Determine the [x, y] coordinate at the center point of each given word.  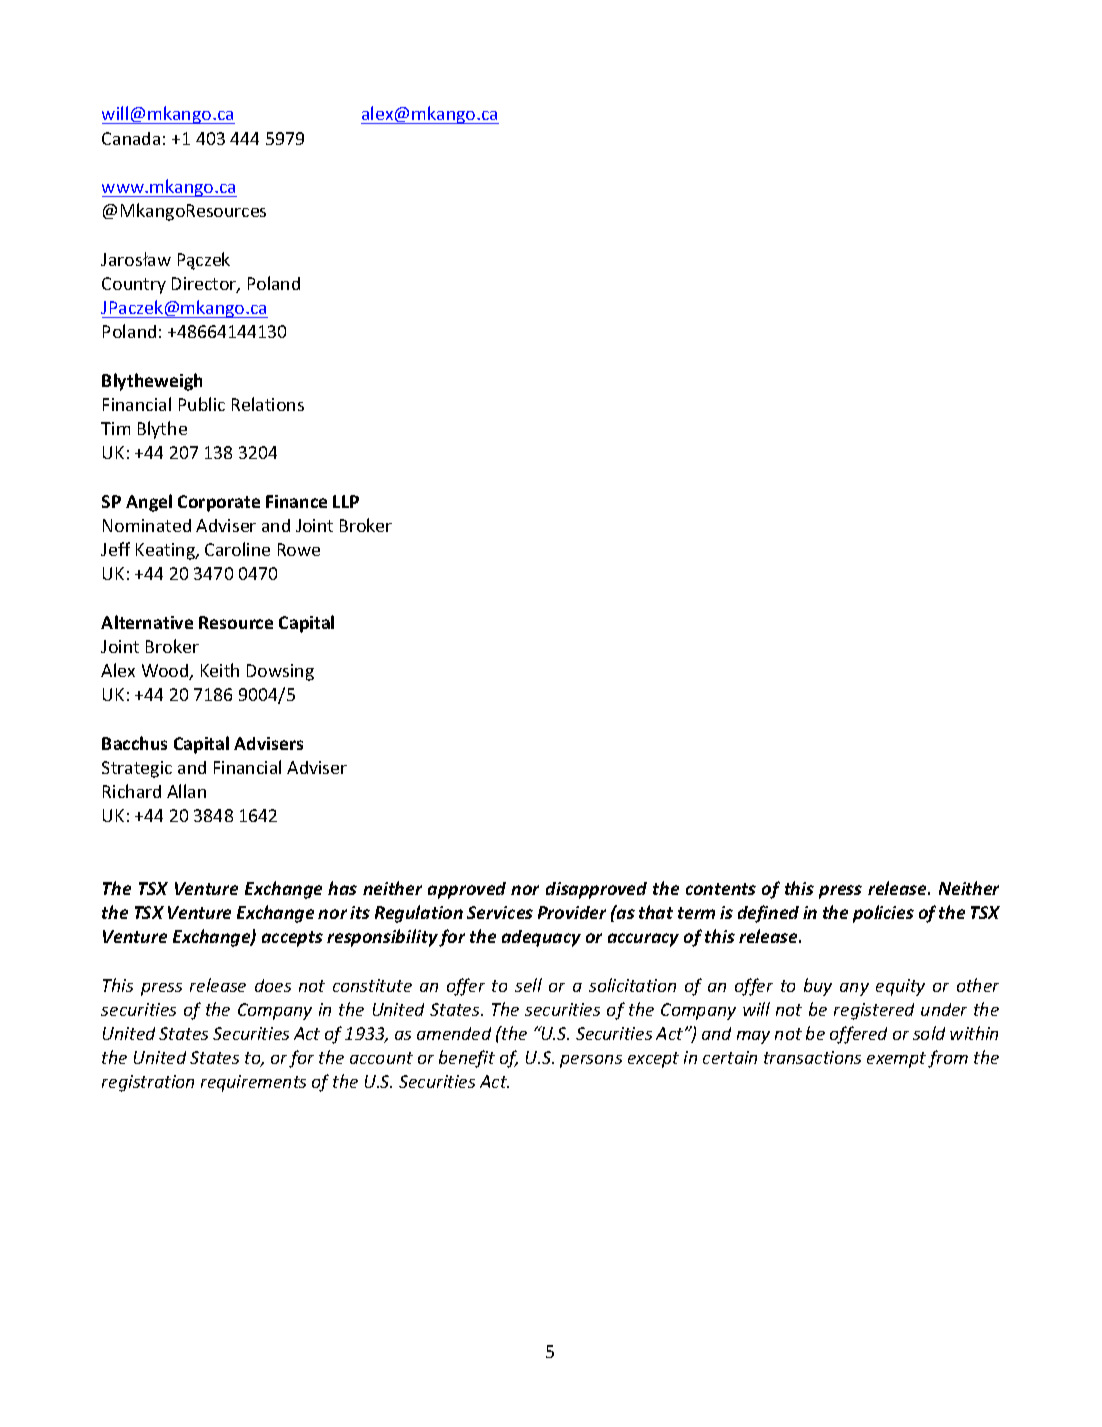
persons [591, 1061]
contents [721, 889]
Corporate [219, 503]
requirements [253, 1083]
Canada [131, 138]
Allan [186, 791]
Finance [296, 501]
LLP [346, 501]
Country [134, 285]
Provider [572, 912]
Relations [268, 404]
